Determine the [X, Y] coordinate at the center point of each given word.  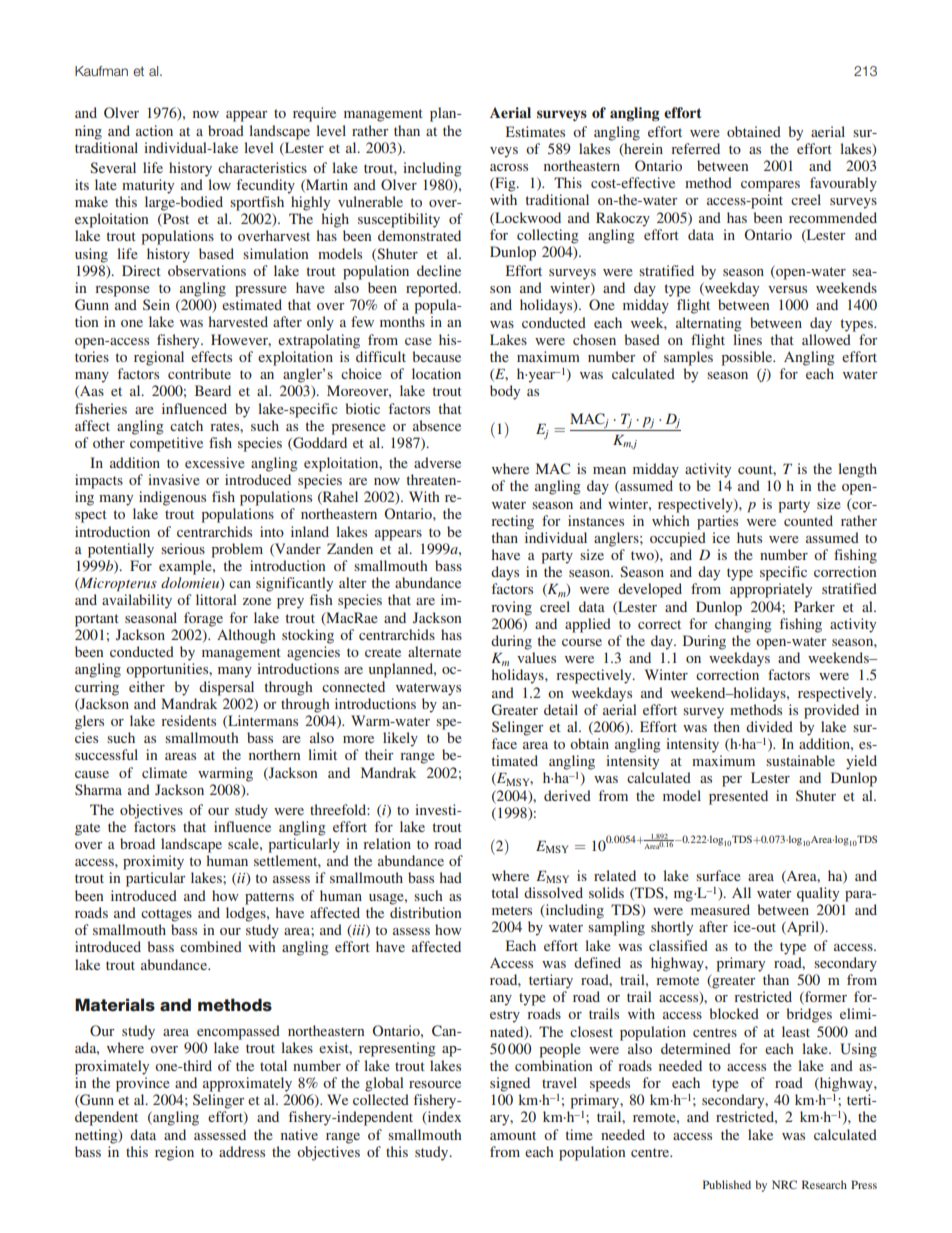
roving [511, 608]
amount [513, 1135]
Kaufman [101, 71]
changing [743, 625]
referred [695, 148]
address [242, 1151]
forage [203, 619]
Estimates [535, 131]
